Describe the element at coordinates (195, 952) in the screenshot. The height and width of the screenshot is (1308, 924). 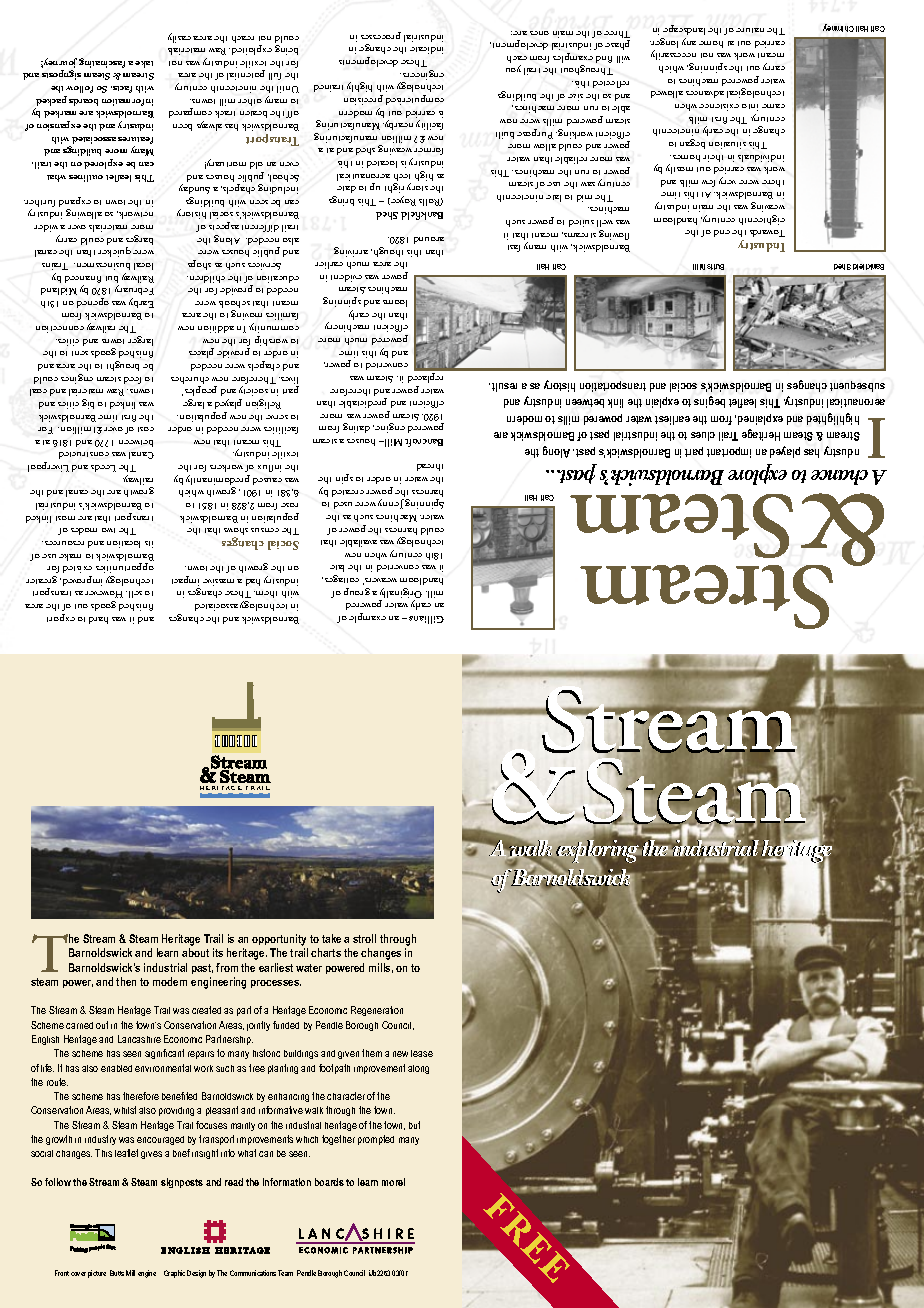
I see `about` at that location.
